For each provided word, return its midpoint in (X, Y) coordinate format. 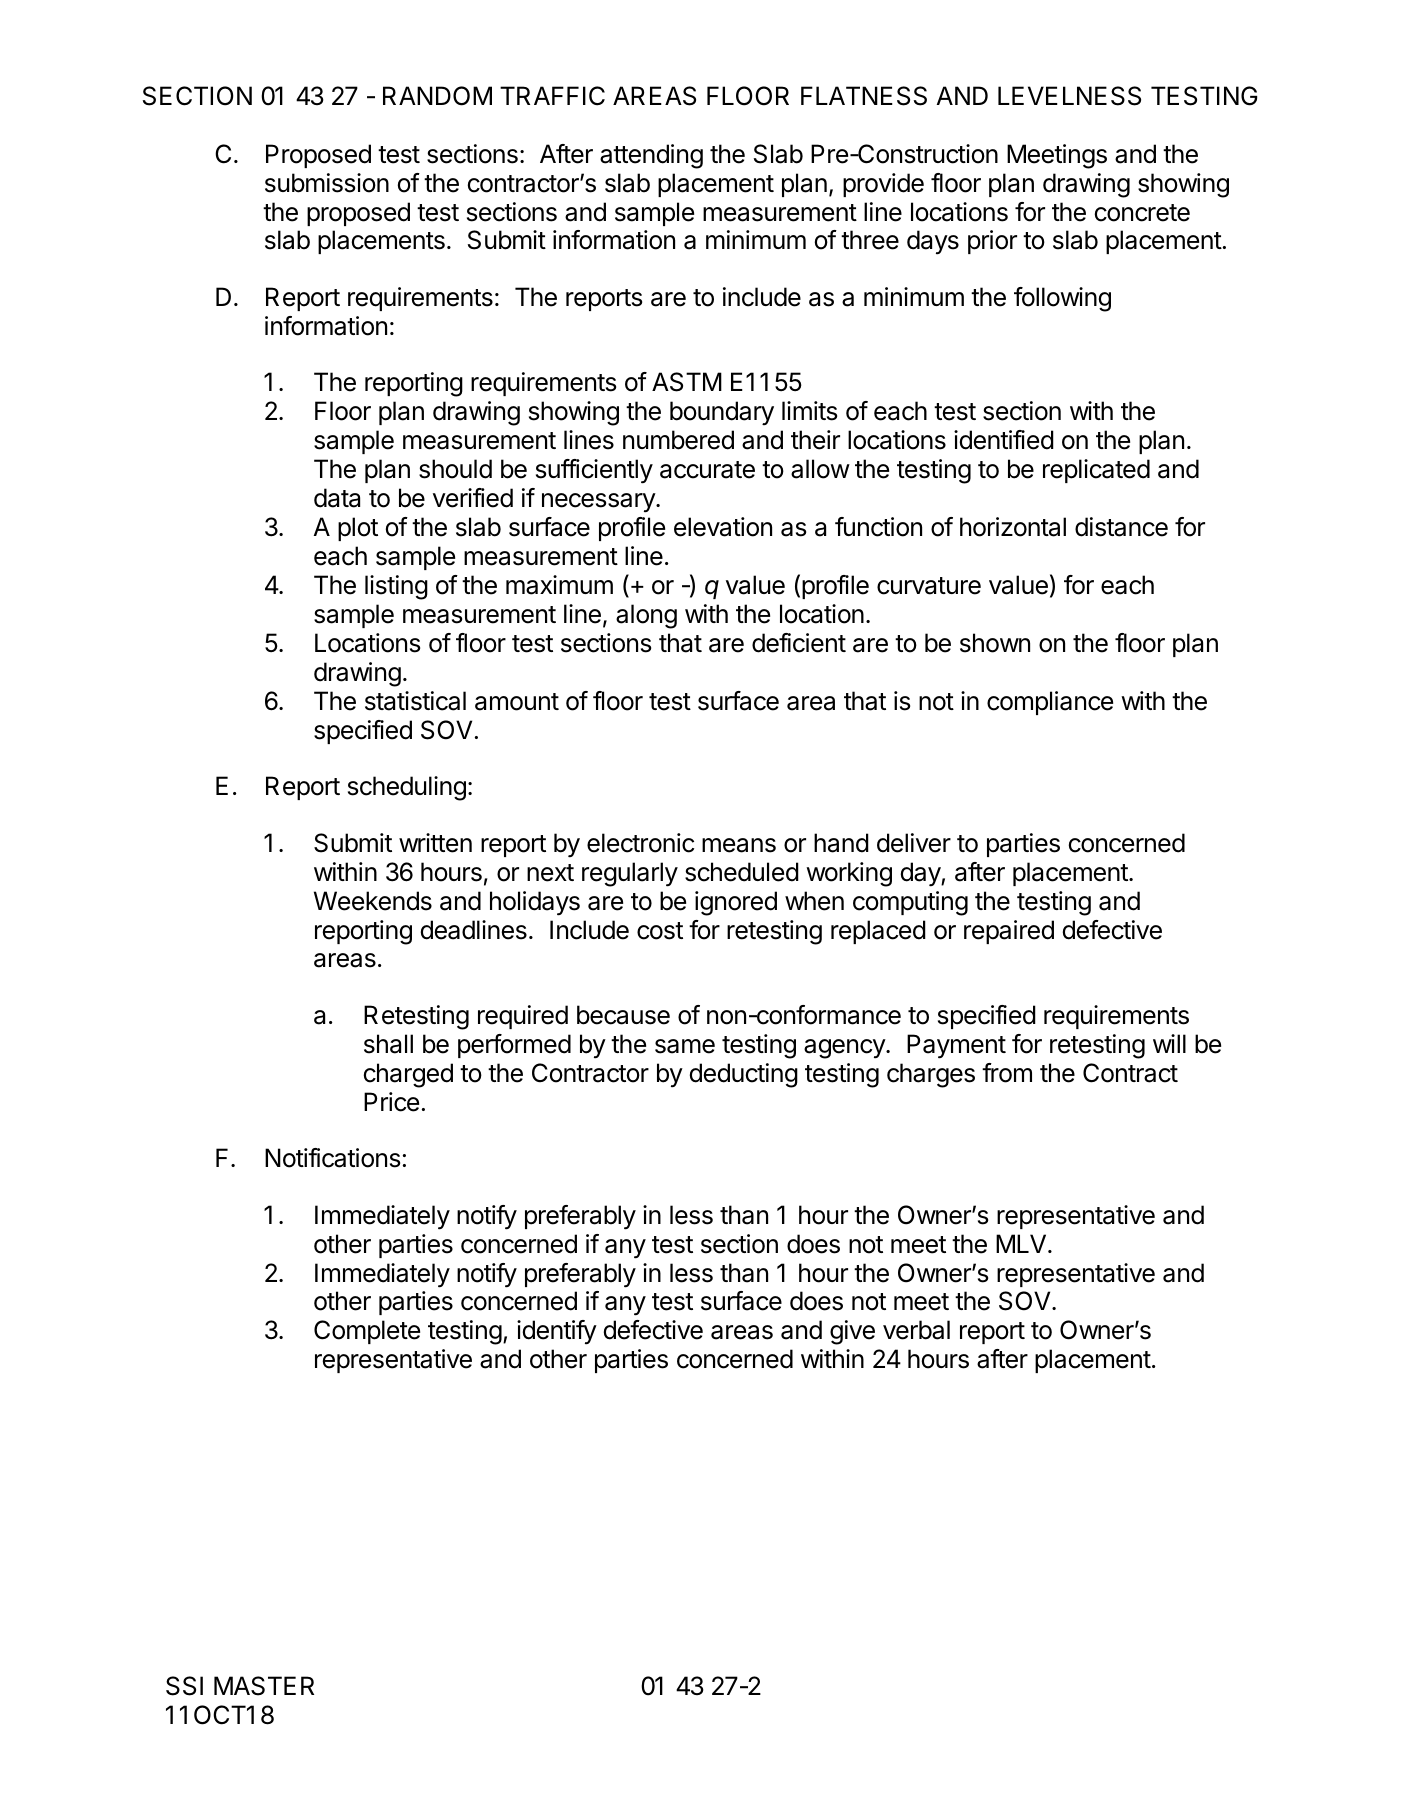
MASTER (264, 1686)
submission (327, 183)
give (852, 1332)
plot (358, 529)
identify (557, 1332)
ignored (736, 903)
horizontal (1013, 527)
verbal (916, 1330)
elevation (723, 527)
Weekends (373, 901)
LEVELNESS (1069, 96)
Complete (367, 1332)
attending (651, 156)
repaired (1009, 932)
